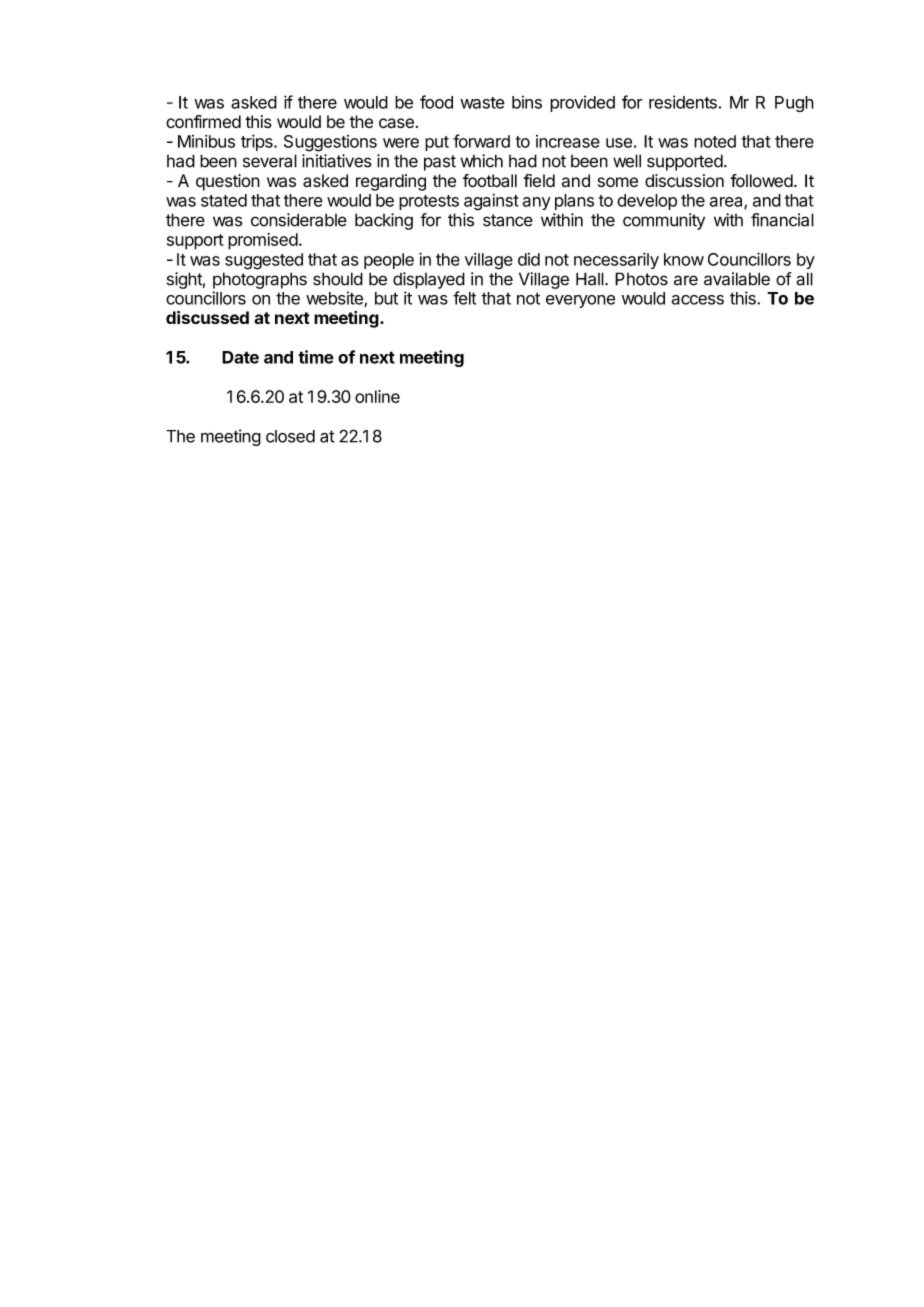 The width and height of the screenshot is (924, 1307). I want to click on available, so click(737, 279).
